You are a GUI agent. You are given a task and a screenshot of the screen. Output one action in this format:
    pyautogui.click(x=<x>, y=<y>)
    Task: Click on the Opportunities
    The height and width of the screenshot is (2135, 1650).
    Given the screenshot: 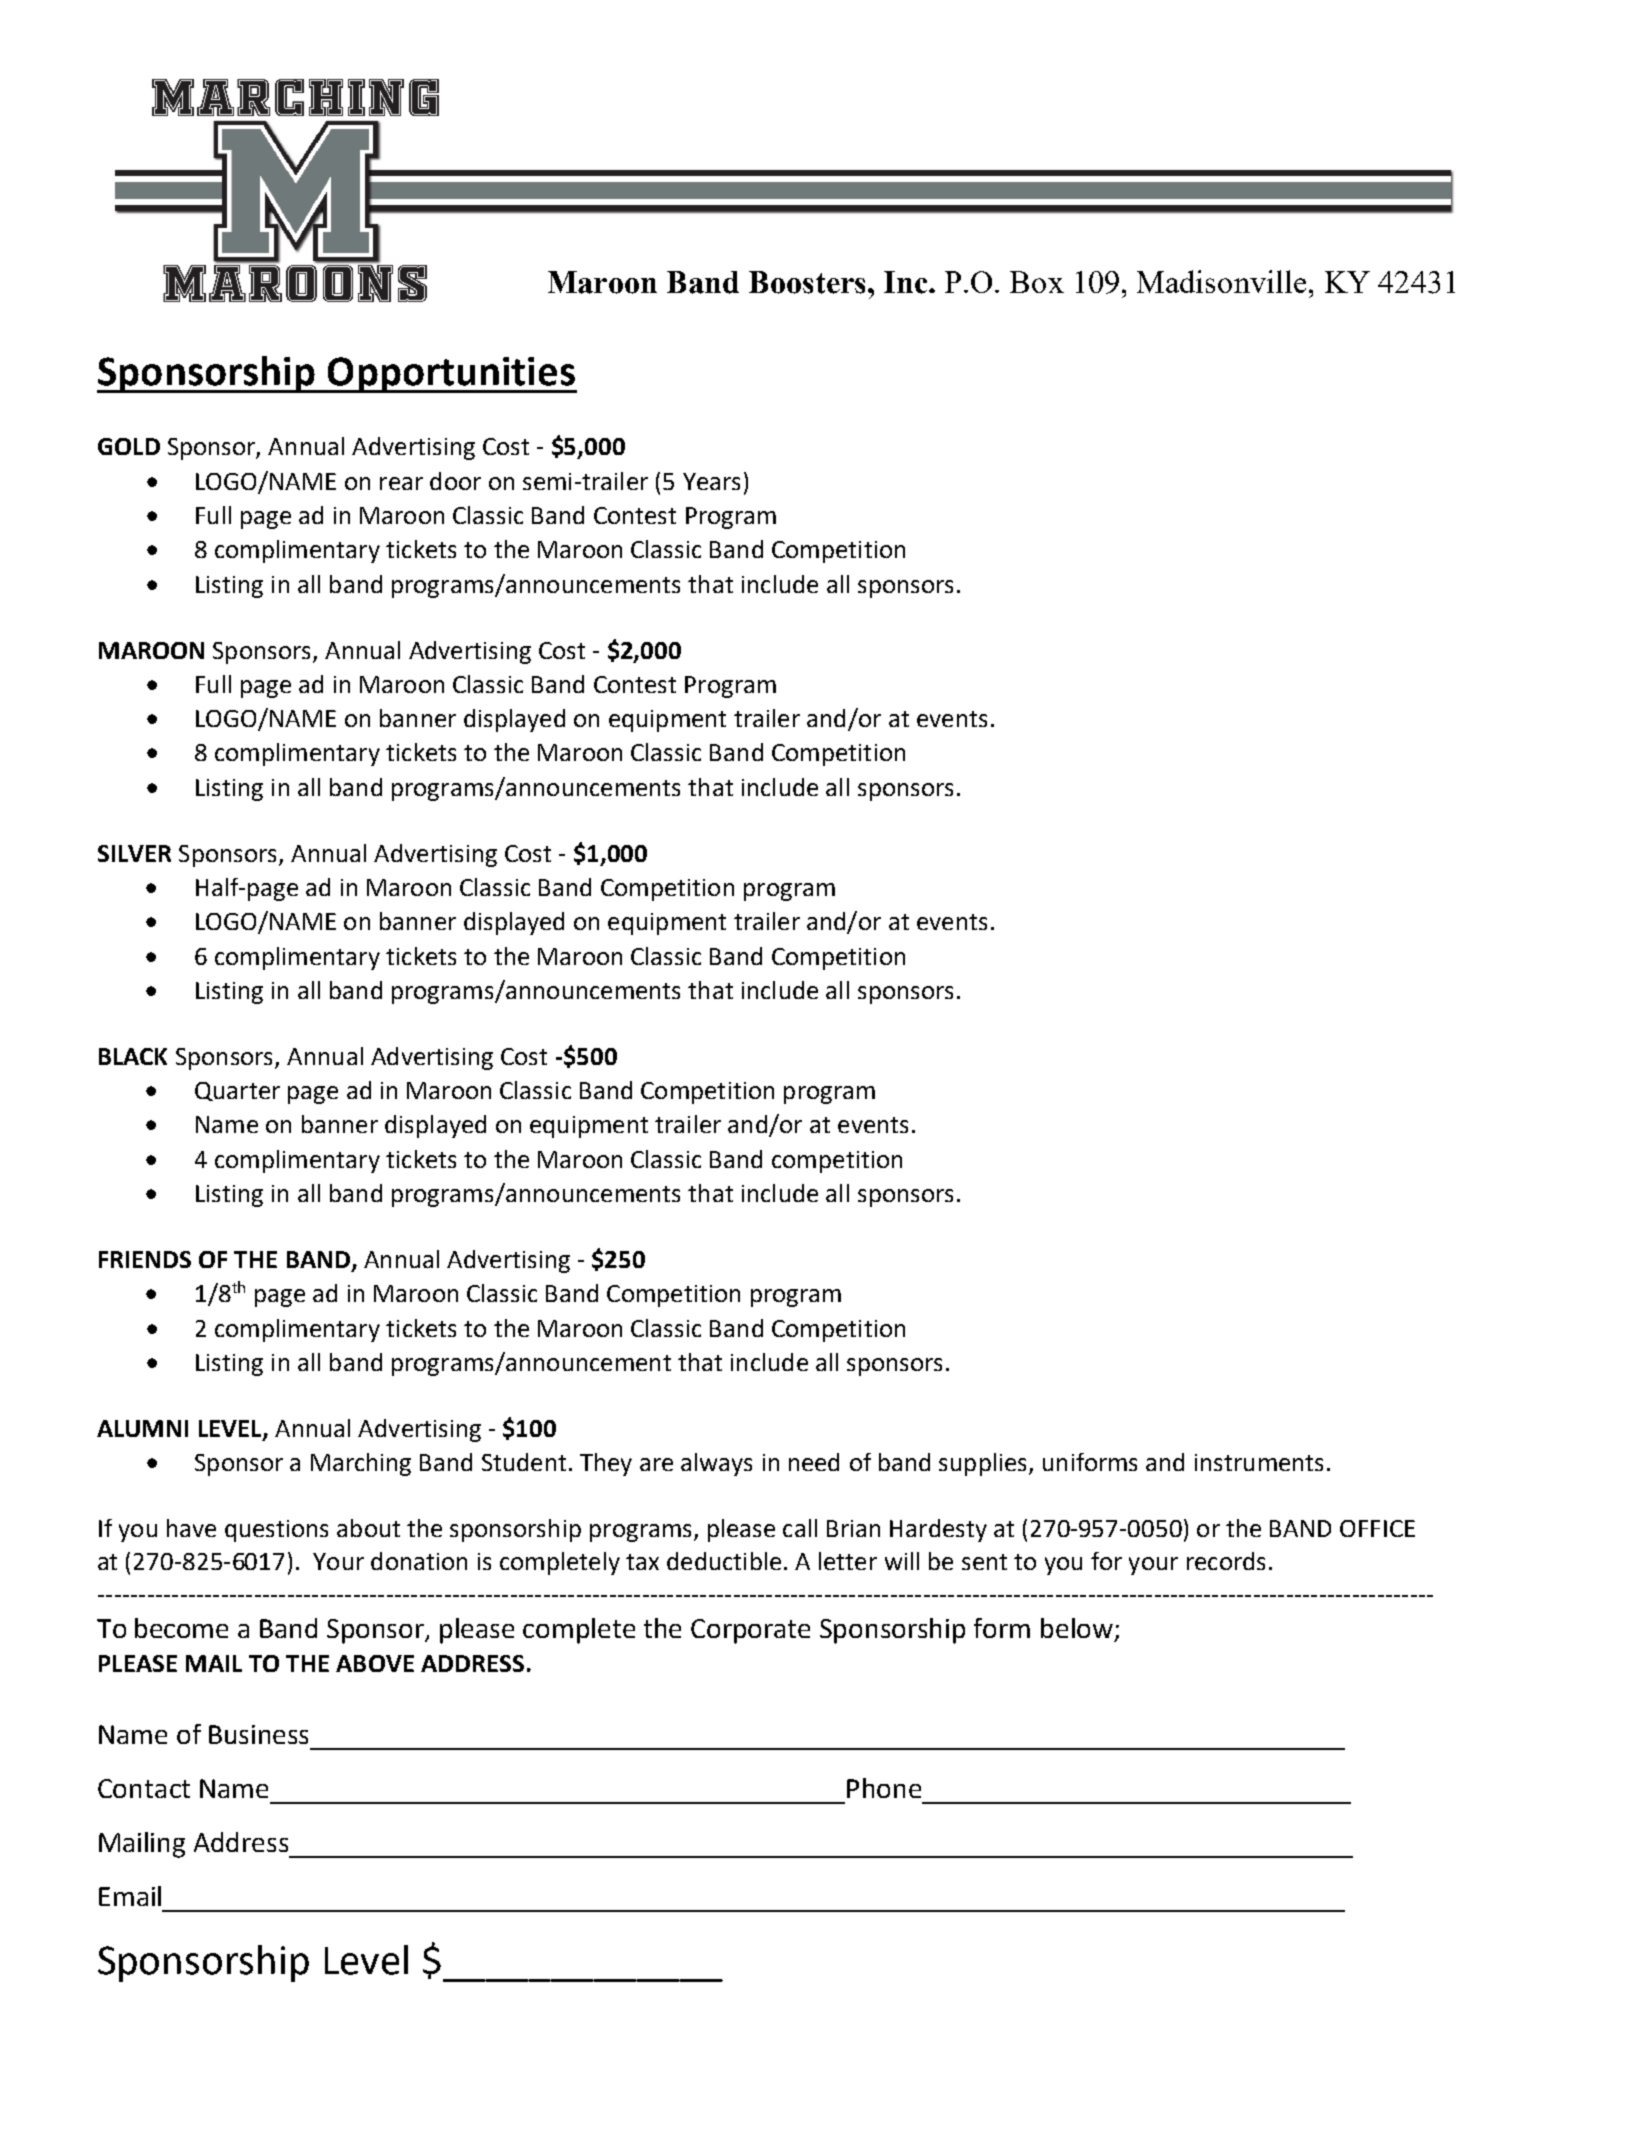 What is the action you would take?
    pyautogui.click(x=451, y=375)
